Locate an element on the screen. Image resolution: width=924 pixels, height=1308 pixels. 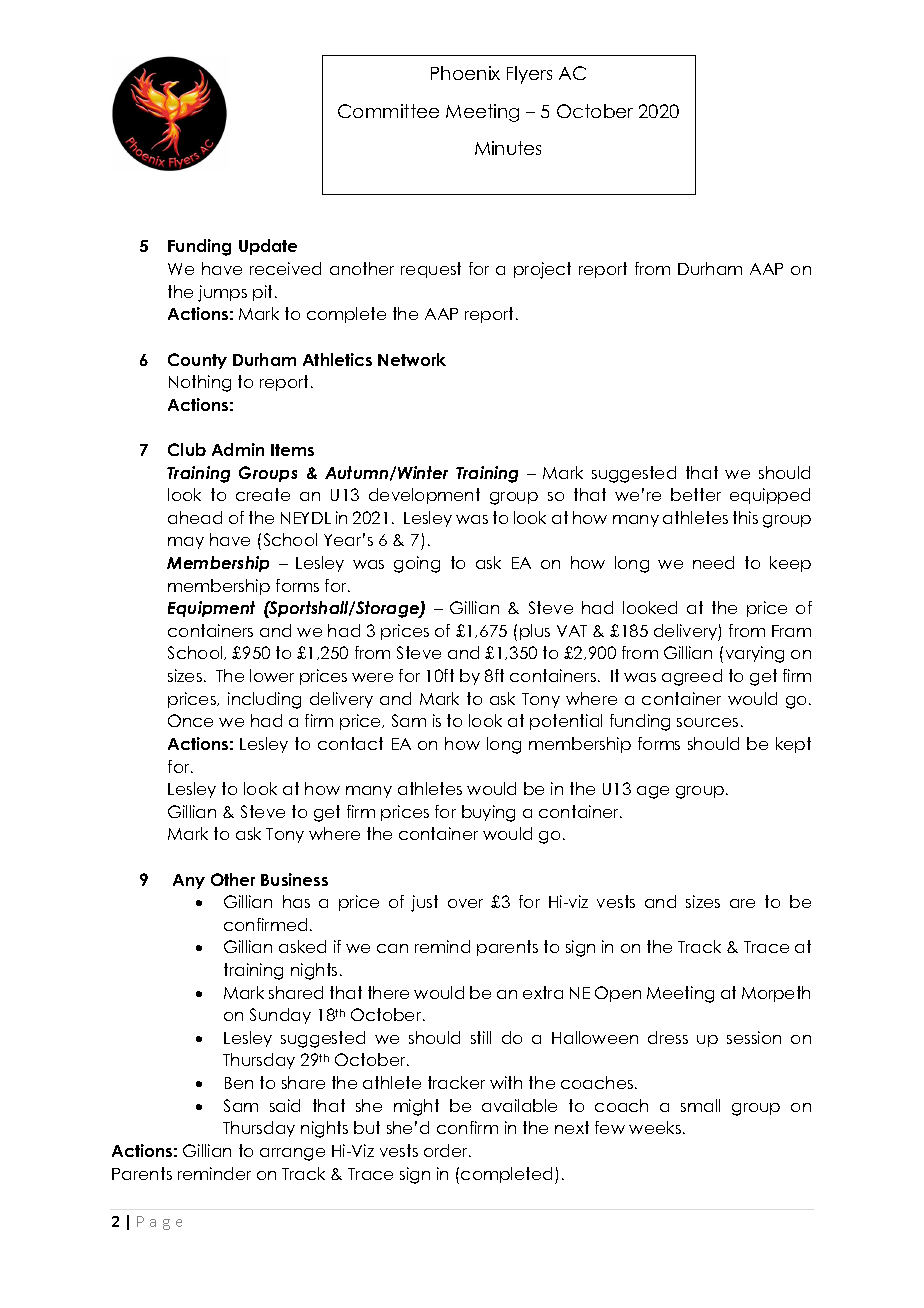
kept is located at coordinates (793, 745).
